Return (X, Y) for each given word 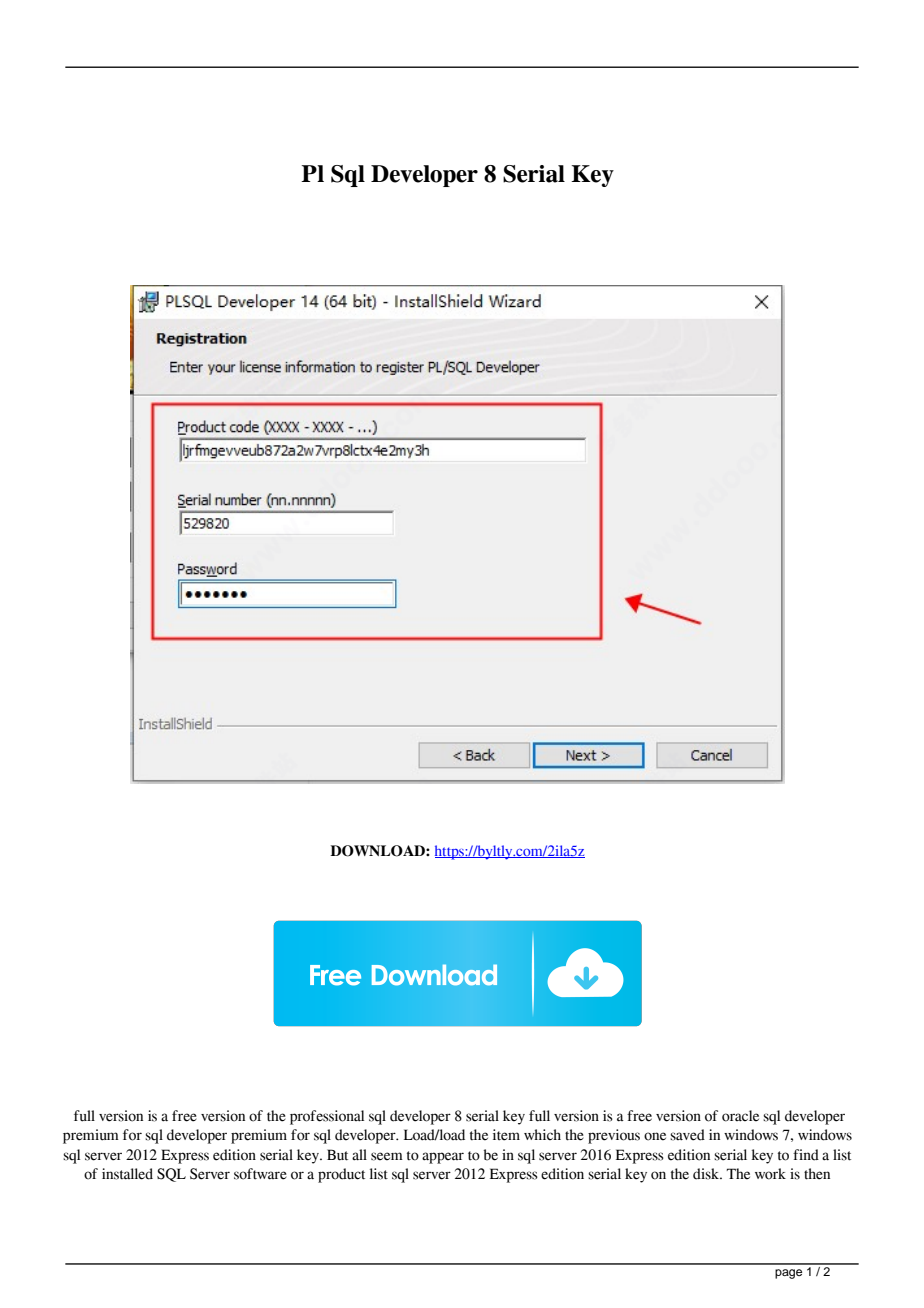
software (260, 1174)
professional (327, 1117)
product (341, 1175)
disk (707, 1174)
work (770, 1174)
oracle (740, 1116)
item (506, 1135)
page (788, 1274)
